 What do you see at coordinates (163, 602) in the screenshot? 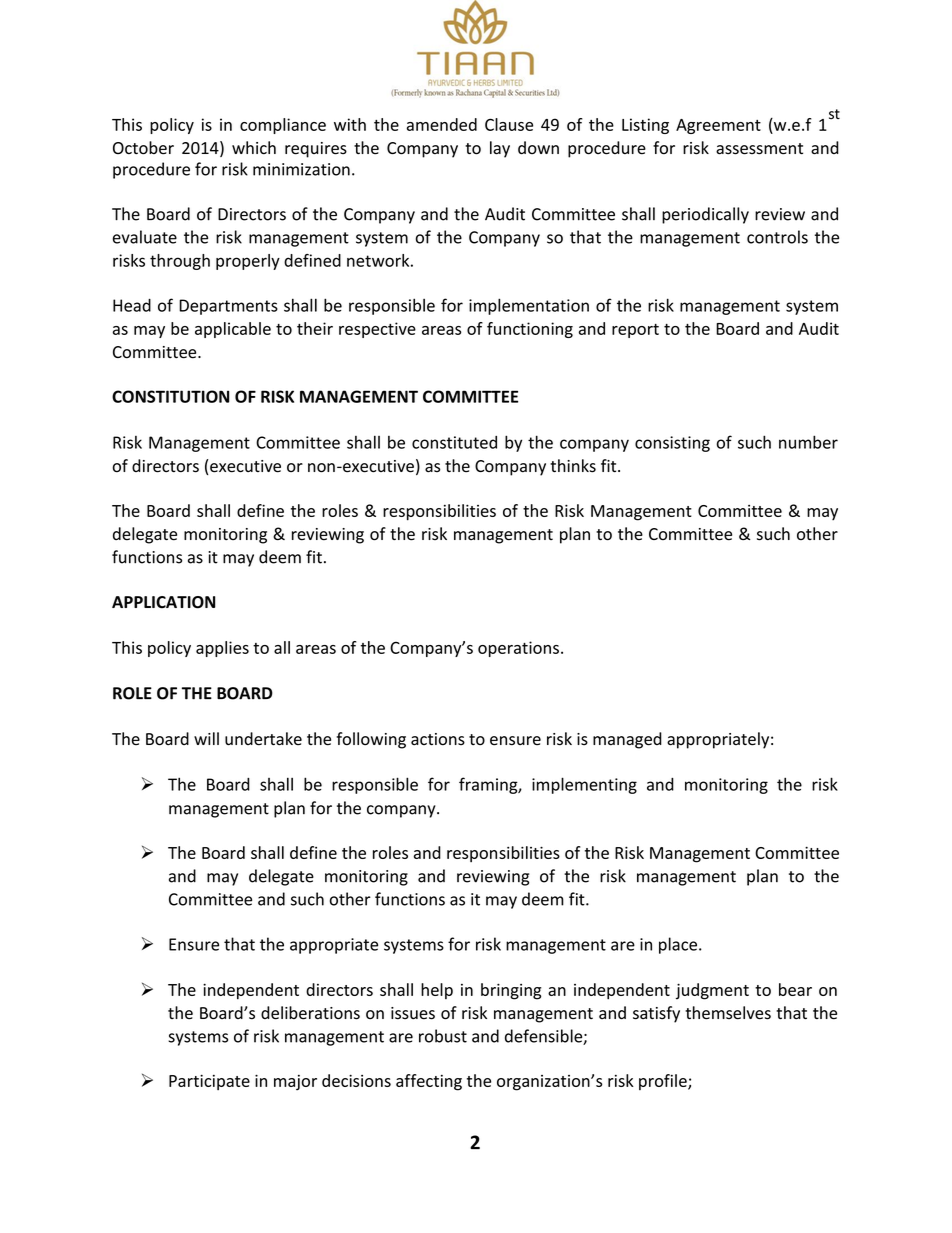
I see `APPLICATION` at bounding box center [163, 602].
